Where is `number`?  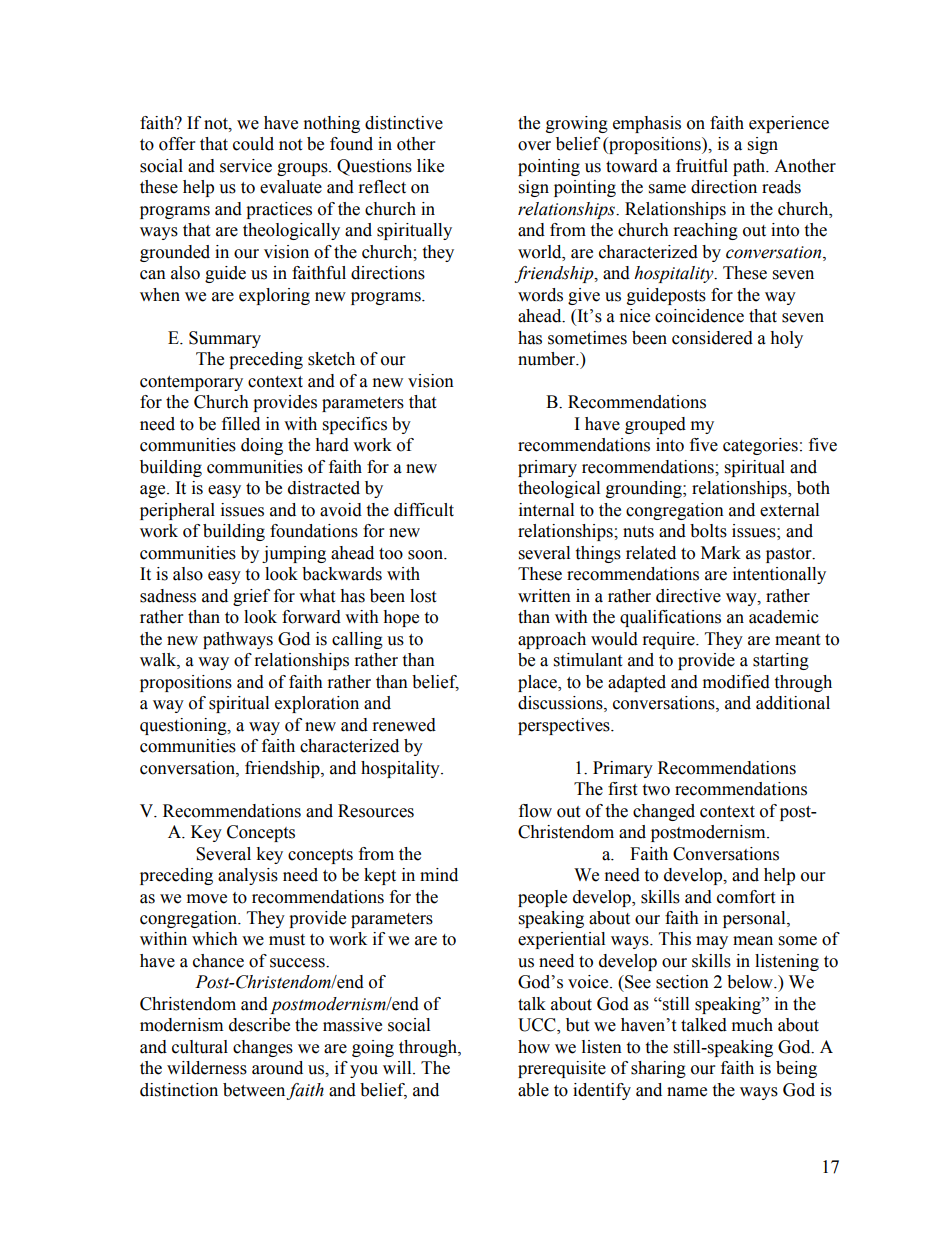
number is located at coordinates (548, 359).
